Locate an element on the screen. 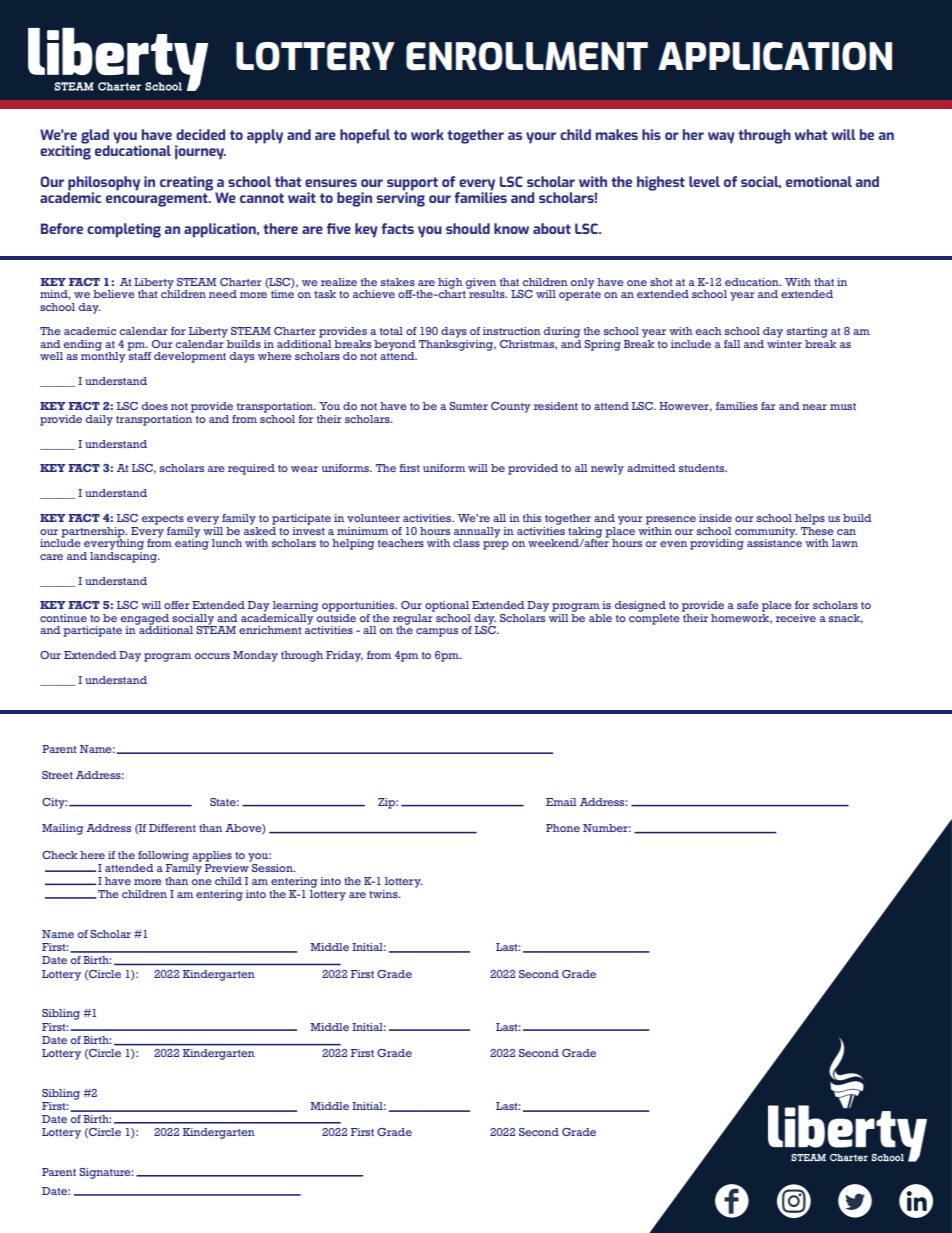 This screenshot has width=952, height=1233. ENROLLMENT is located at coordinates (527, 56).
